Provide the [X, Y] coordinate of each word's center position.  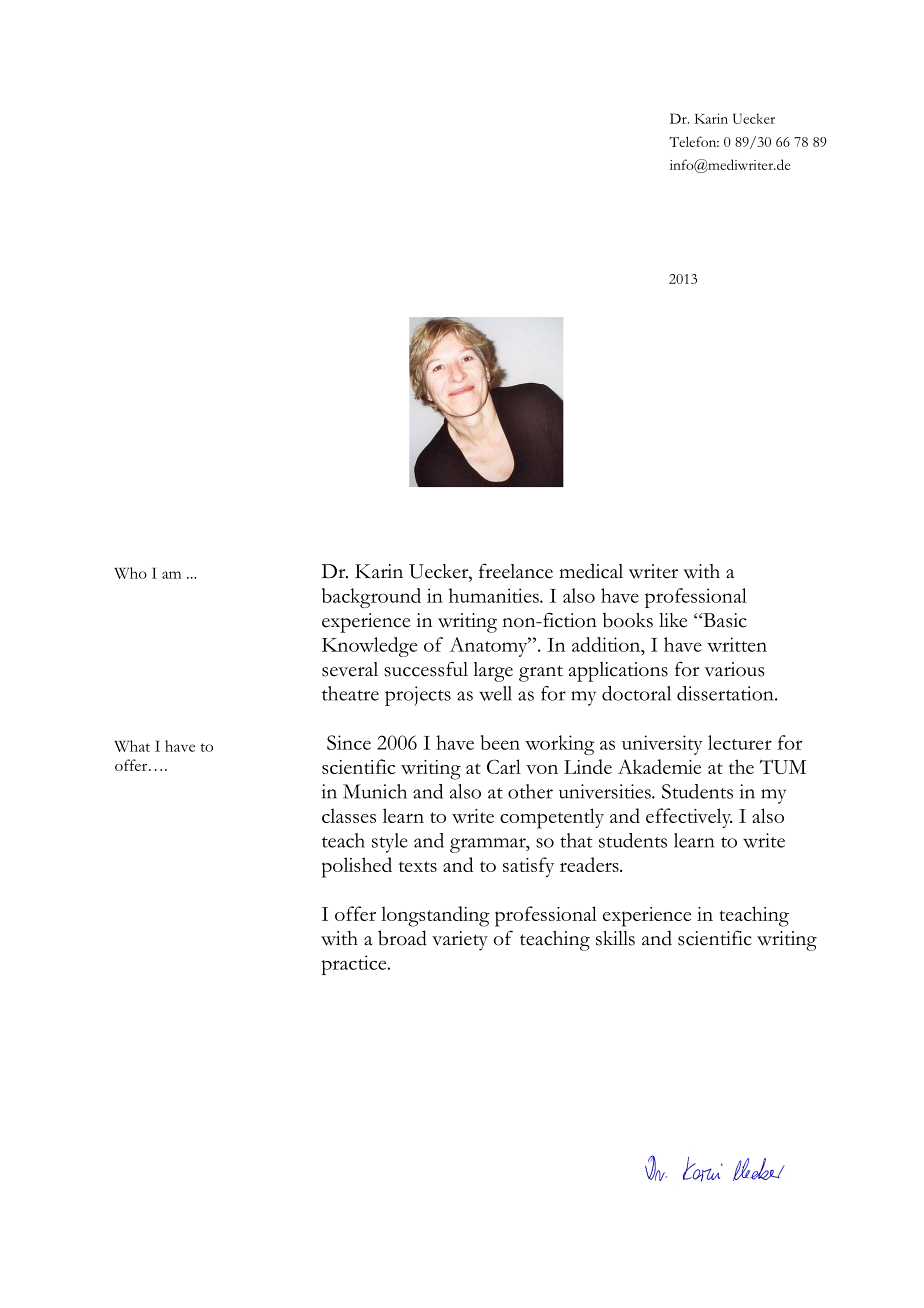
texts [418, 866]
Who [130, 573]
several [350, 669]
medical [591, 571]
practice [355, 965]
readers [590, 864]
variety [460, 941]
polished [357, 867]
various [734, 669]
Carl [504, 766]
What [132, 746]
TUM [783, 766]
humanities [495, 595]
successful [426, 669]
